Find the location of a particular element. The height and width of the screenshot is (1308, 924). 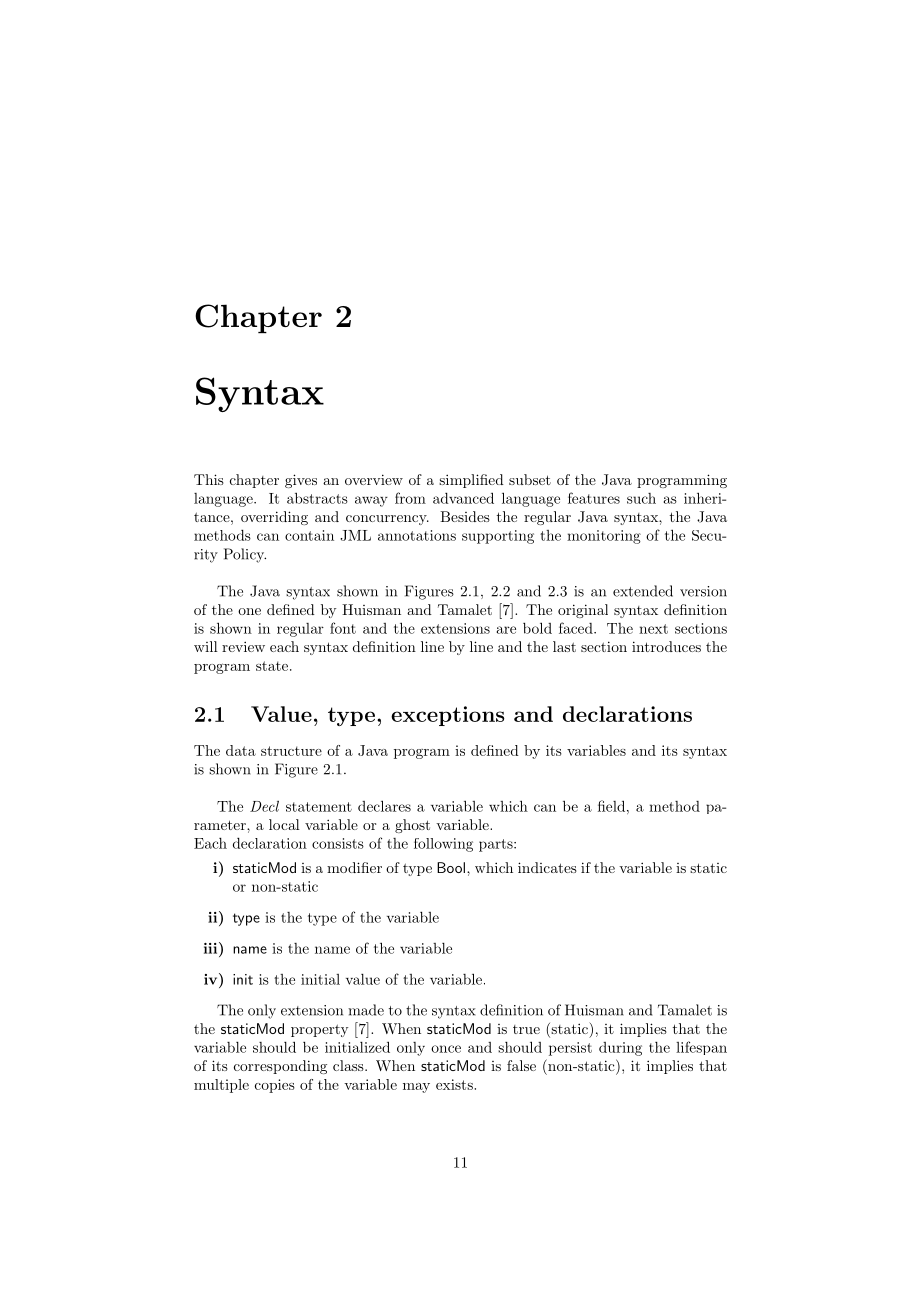

review is located at coordinates (243, 646).
